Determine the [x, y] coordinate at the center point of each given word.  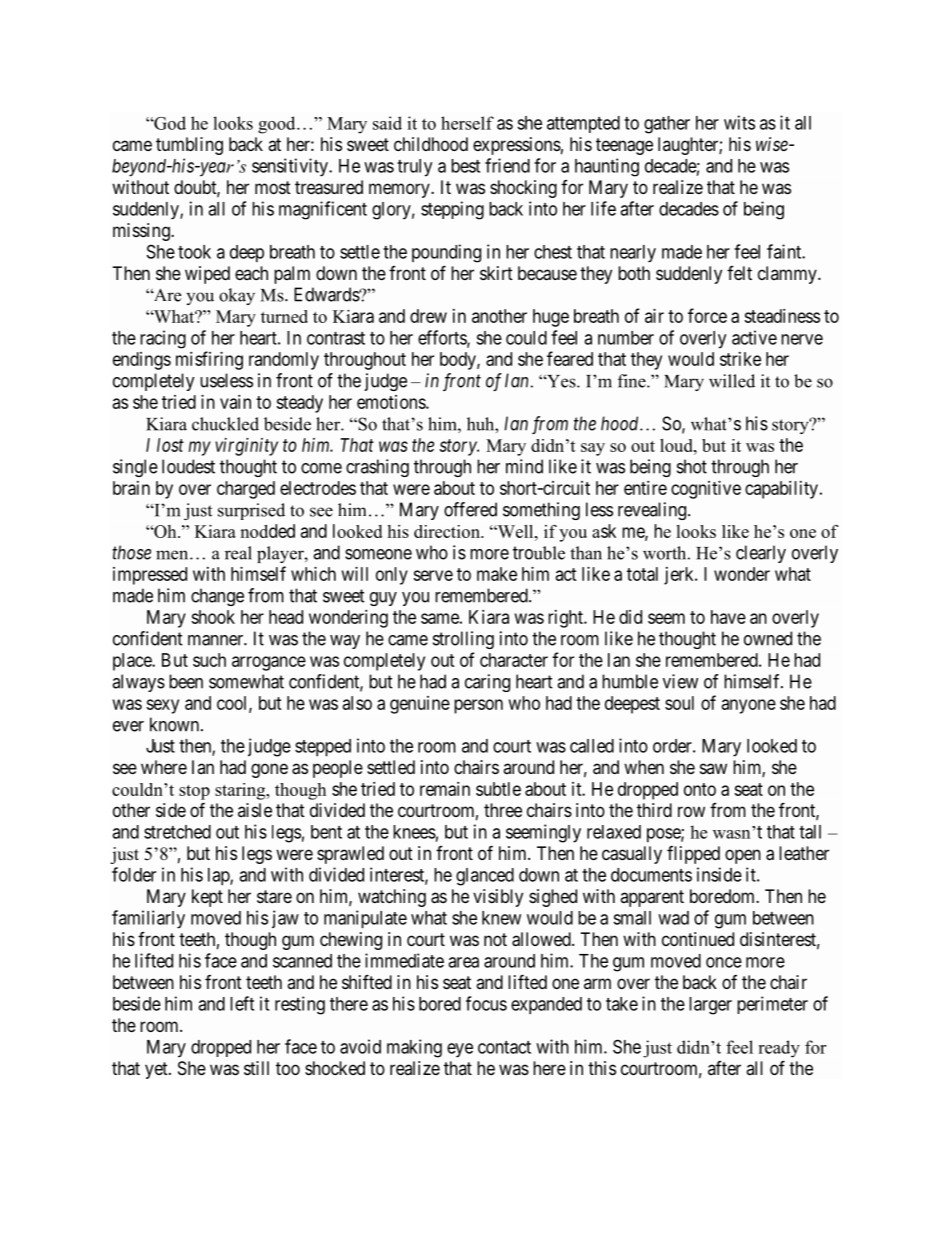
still [256, 1068]
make [497, 574]
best [465, 166]
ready [779, 1049]
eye [460, 1050]
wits [739, 122]
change [217, 597]
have [728, 617]
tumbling [189, 146]
